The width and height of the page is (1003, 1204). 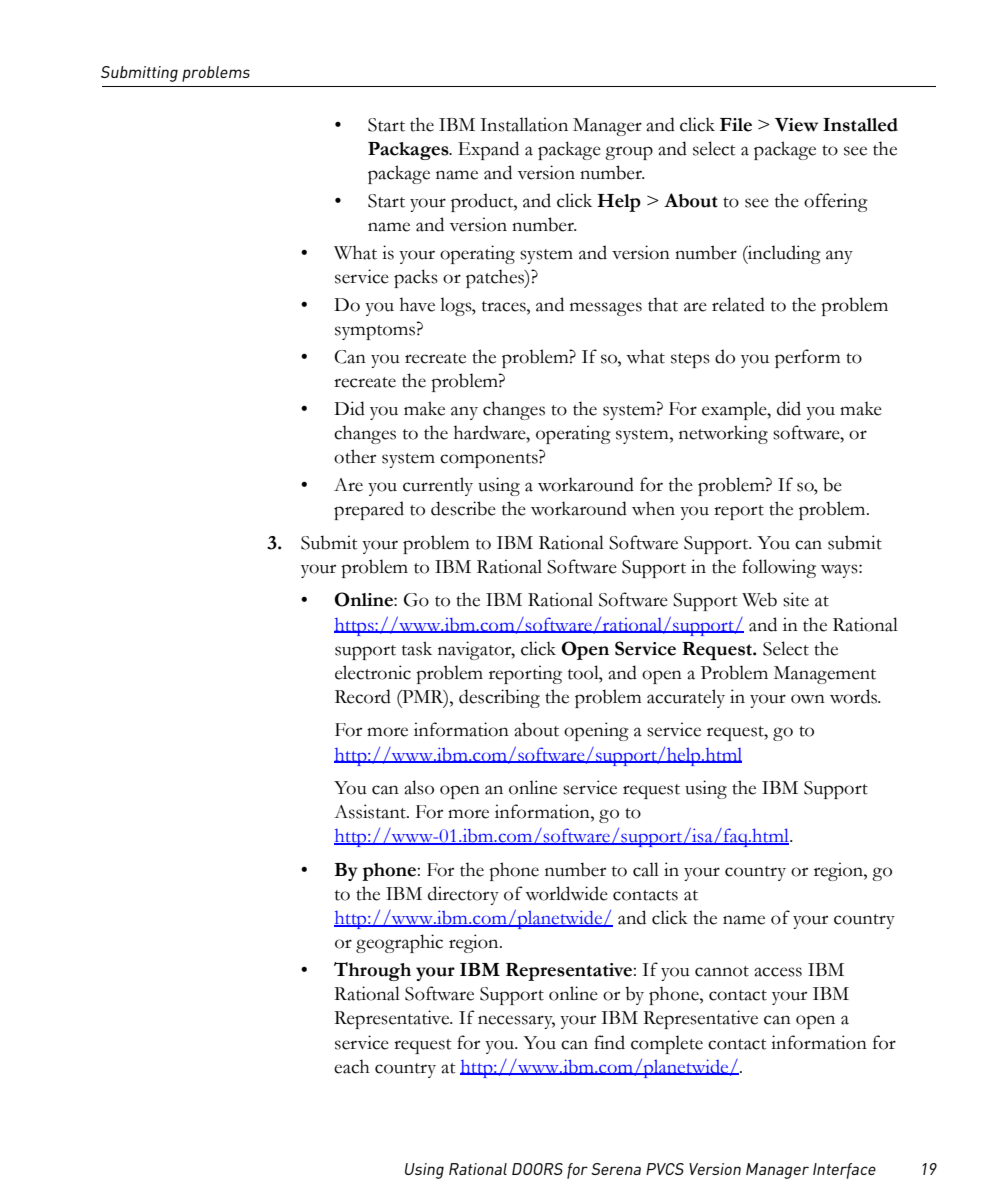 What do you see at coordinates (419, 787) in the page?
I see `also` at bounding box center [419, 787].
